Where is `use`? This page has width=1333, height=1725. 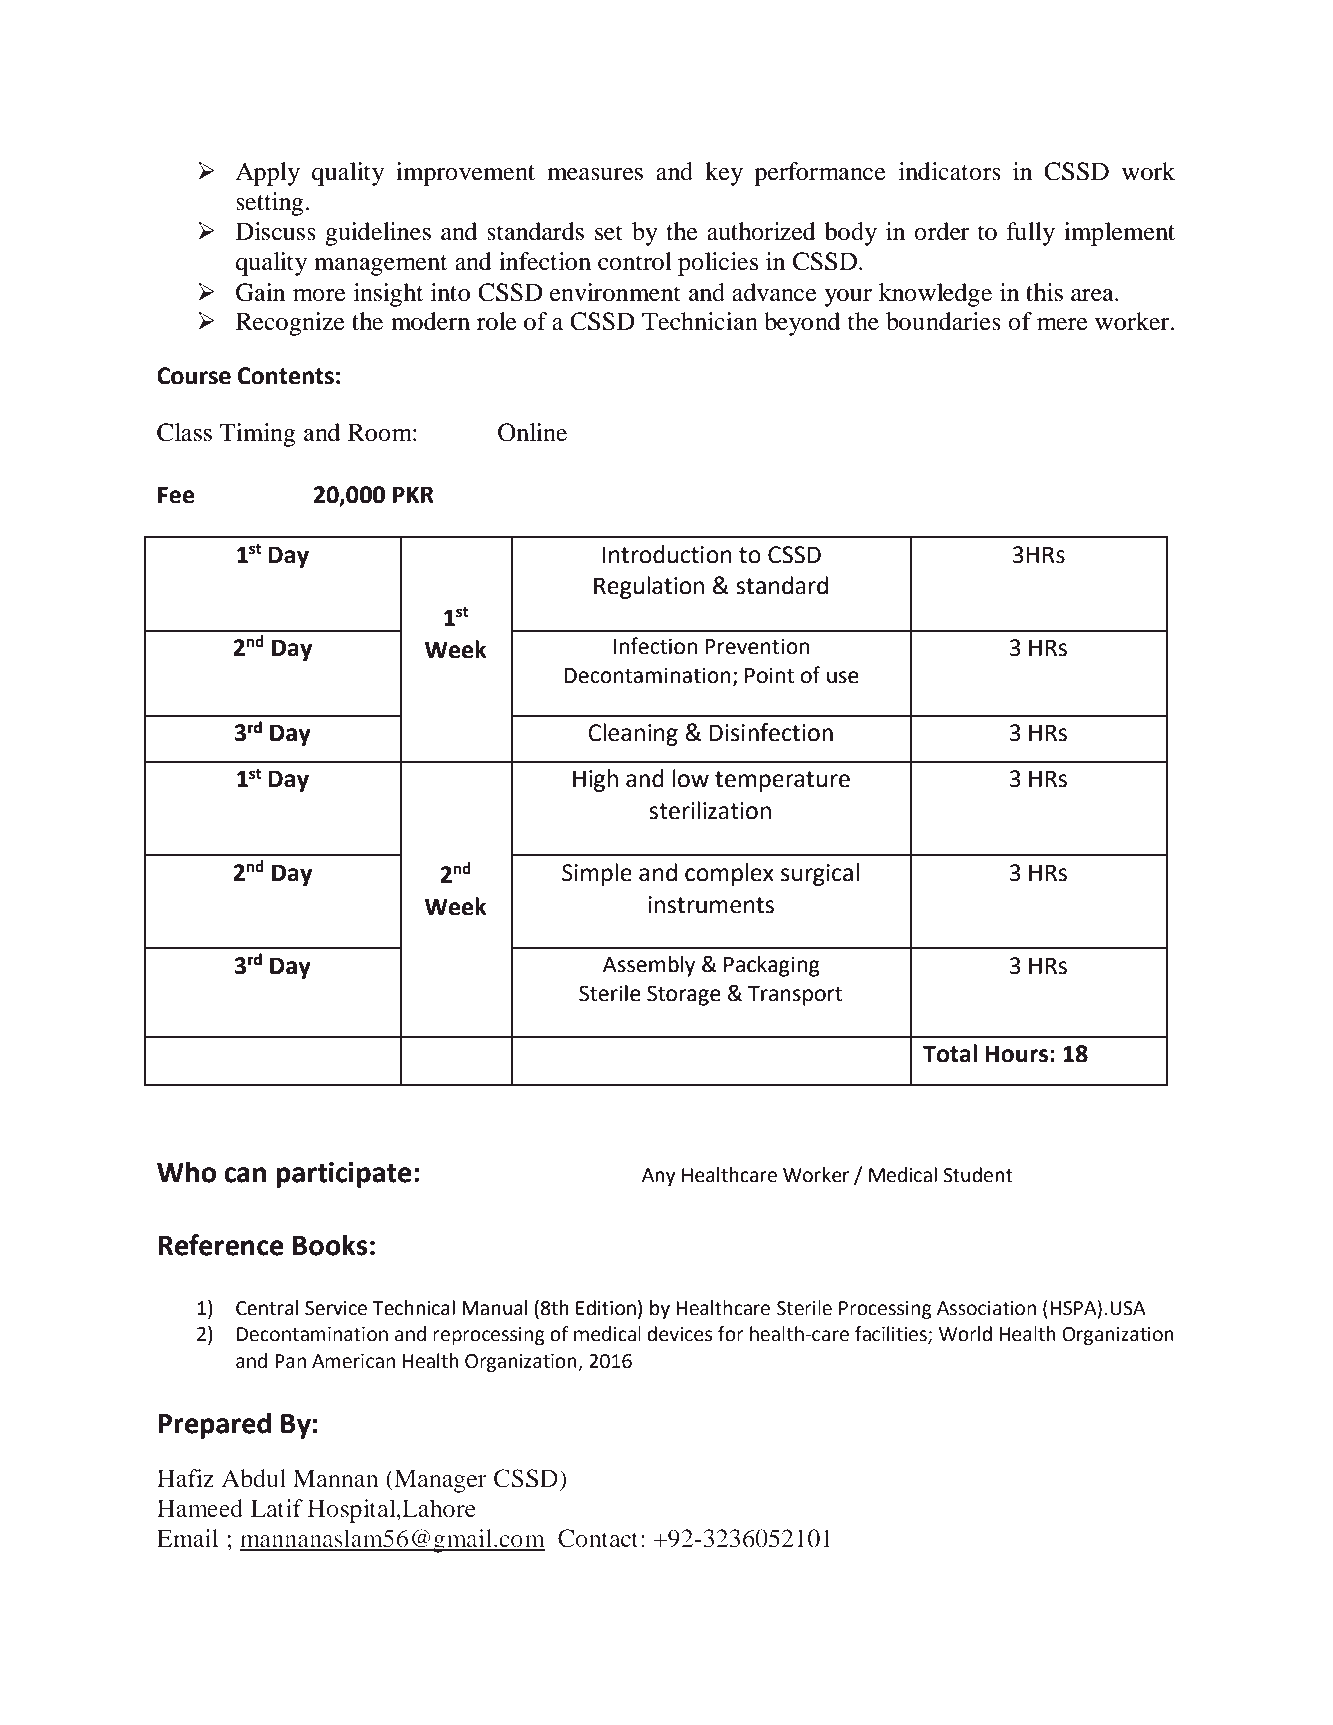 use is located at coordinates (843, 677).
